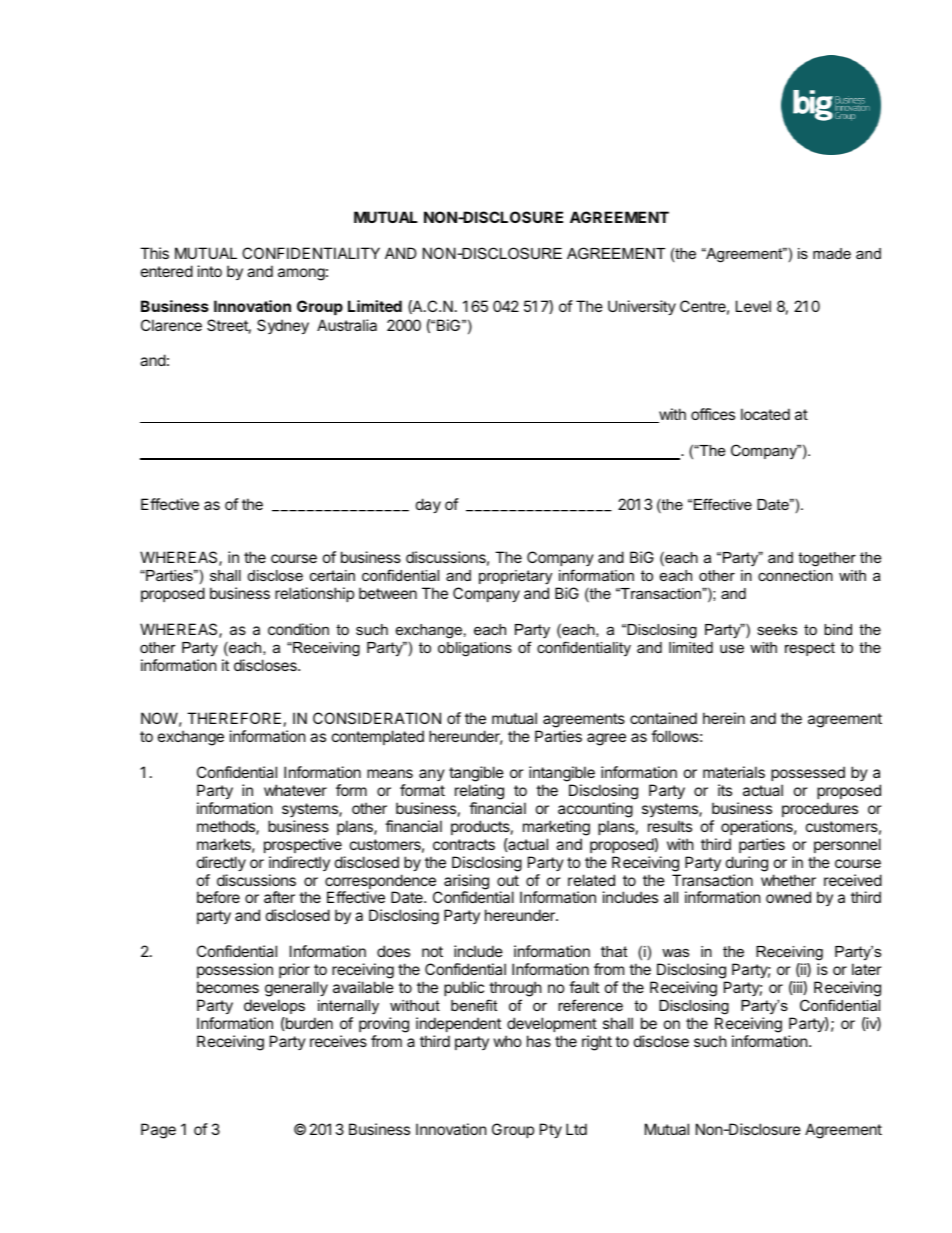  Describe the element at coordinates (158, 1131) in the screenshot. I see `Page` at that location.
